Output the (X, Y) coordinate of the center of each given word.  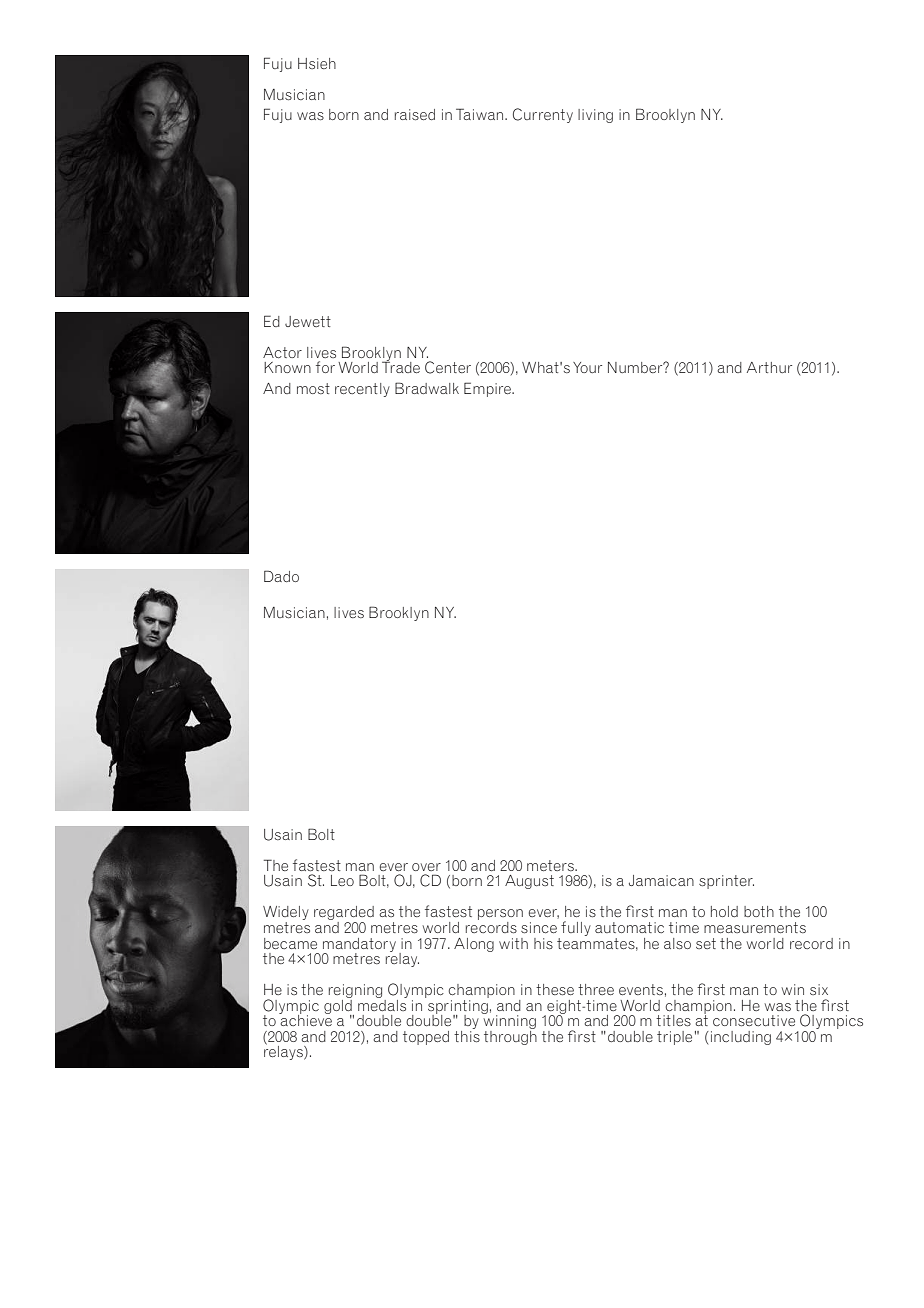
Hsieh (317, 63)
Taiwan (481, 114)
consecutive (754, 1020)
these (555, 989)
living (595, 116)
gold (339, 1006)
